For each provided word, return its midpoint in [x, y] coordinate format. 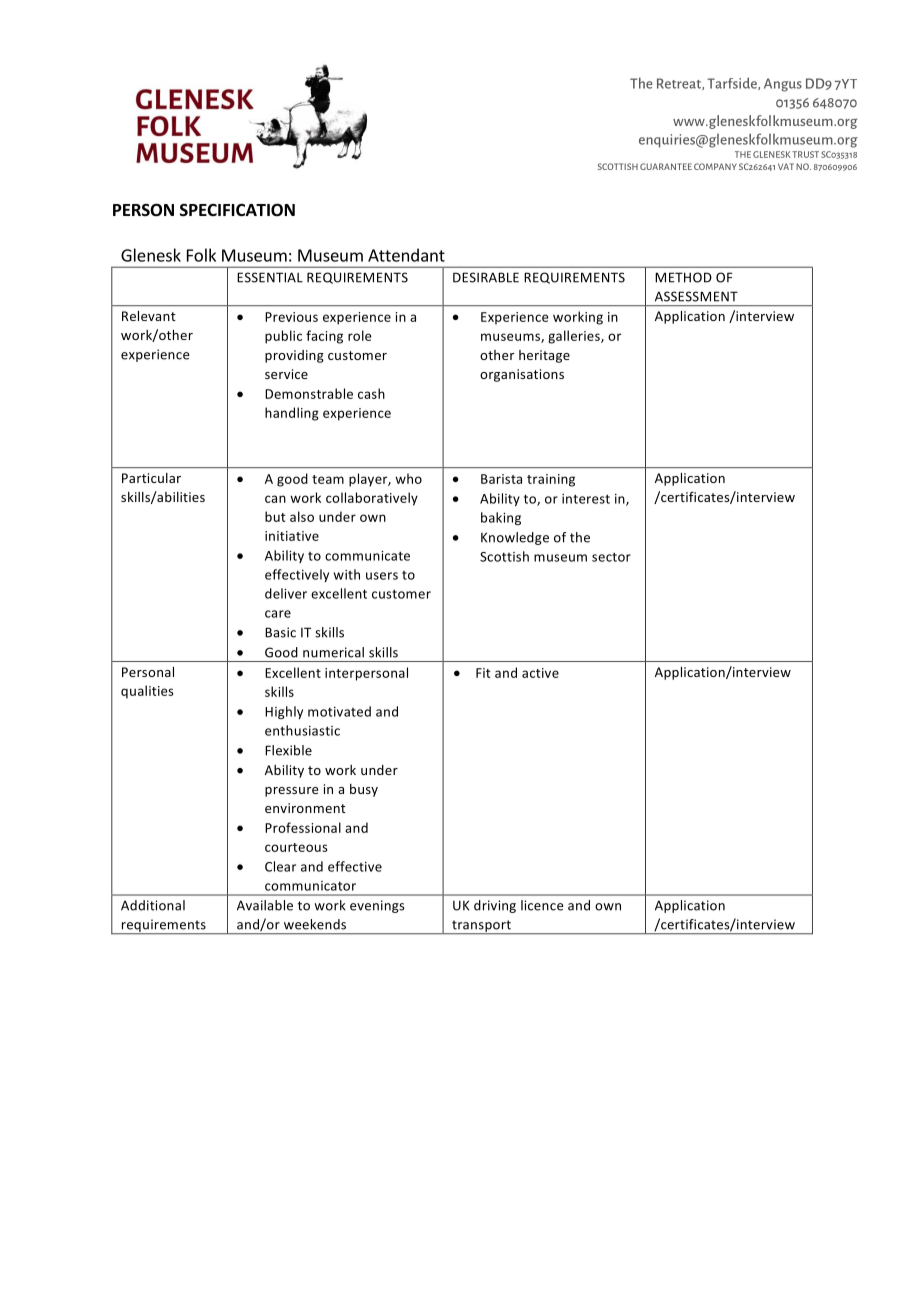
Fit [483, 673]
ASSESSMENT [696, 296]
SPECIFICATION [237, 209]
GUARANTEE [666, 166]
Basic [280, 632]
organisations [522, 375]
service [286, 374]
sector [611, 557]
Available [265, 905]
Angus [783, 85]
